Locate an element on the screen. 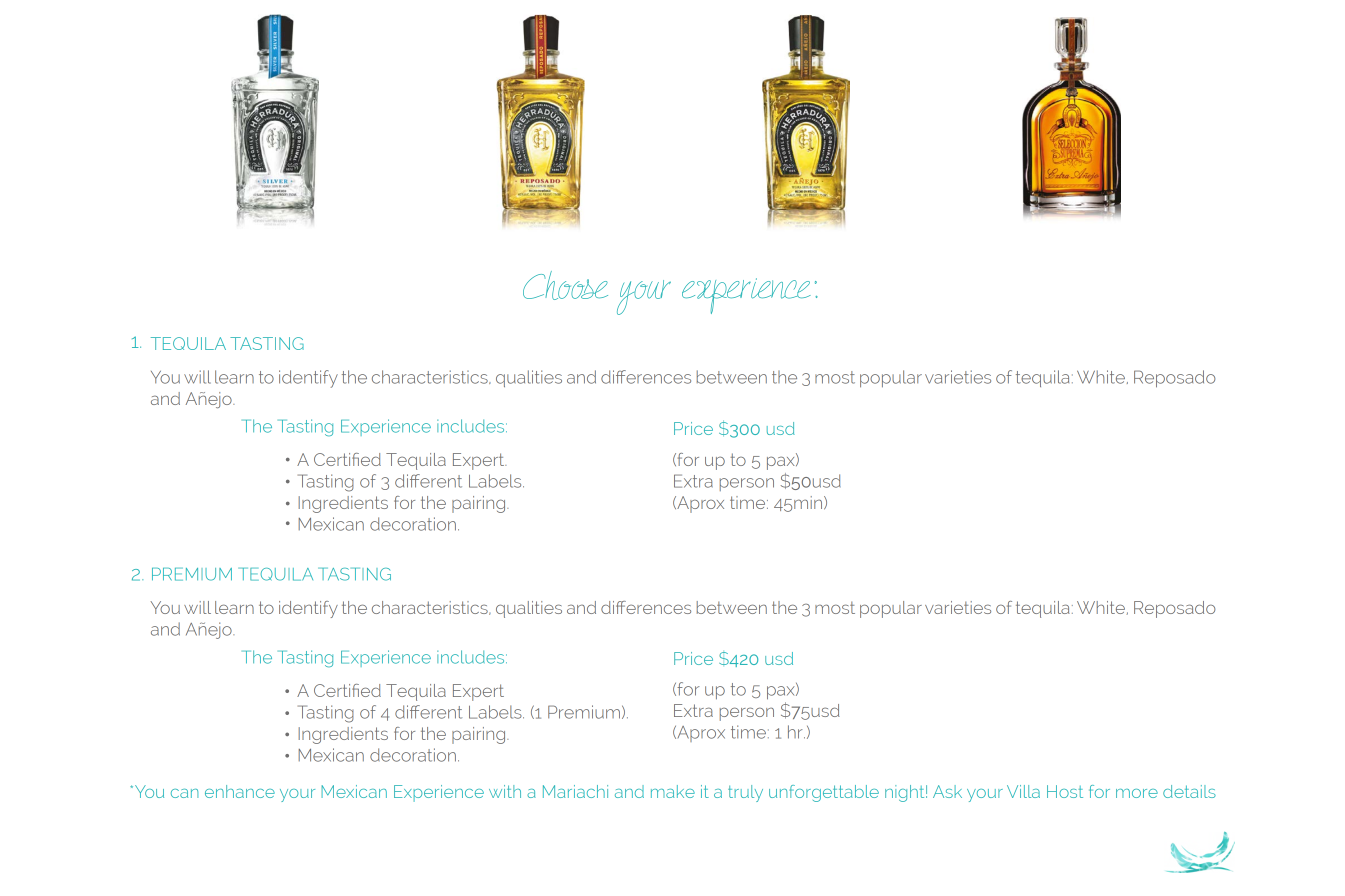  details is located at coordinates (1189, 791).
